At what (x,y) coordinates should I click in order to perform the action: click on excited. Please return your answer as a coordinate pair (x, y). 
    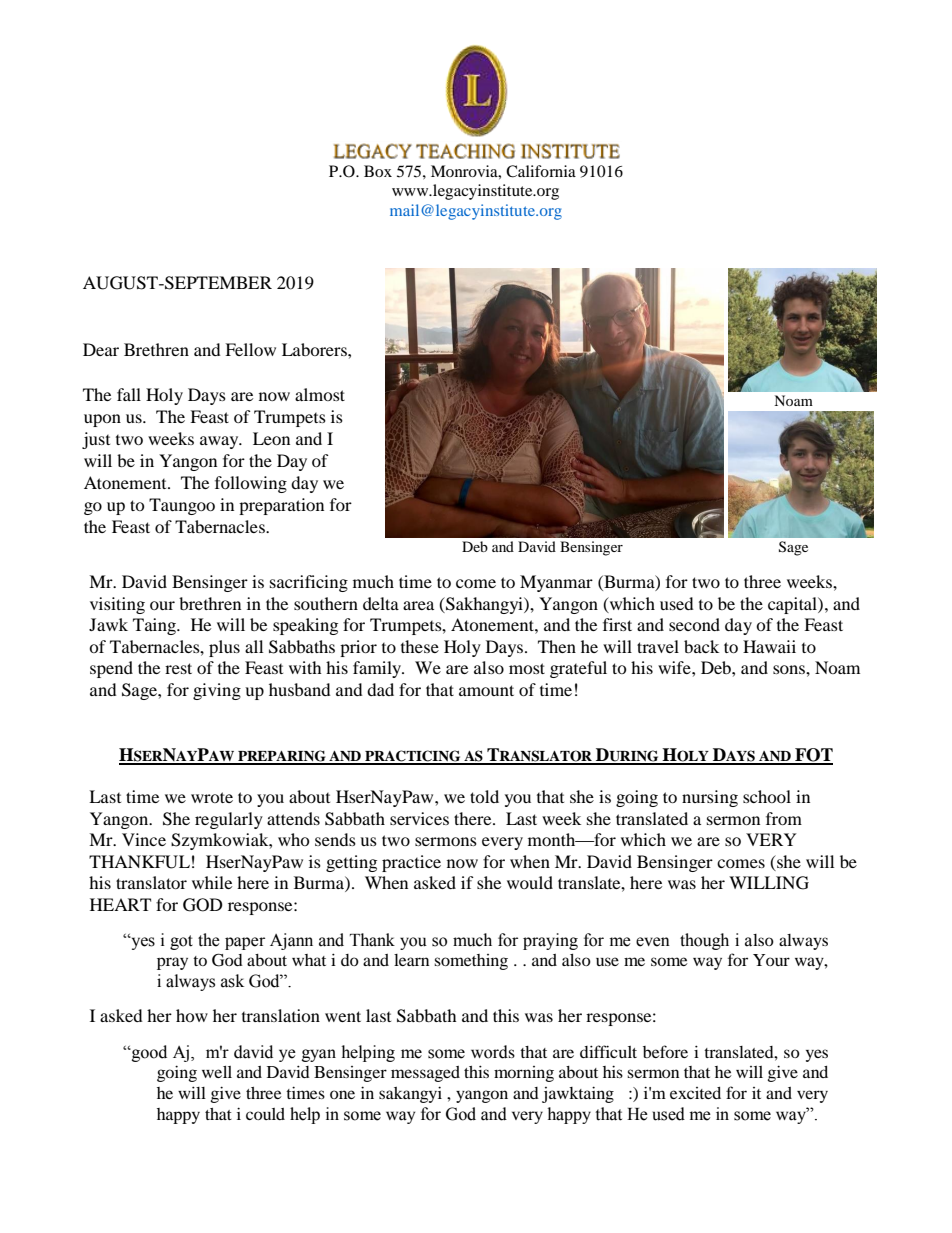
    Looking at the image, I should click on (695, 1093).
